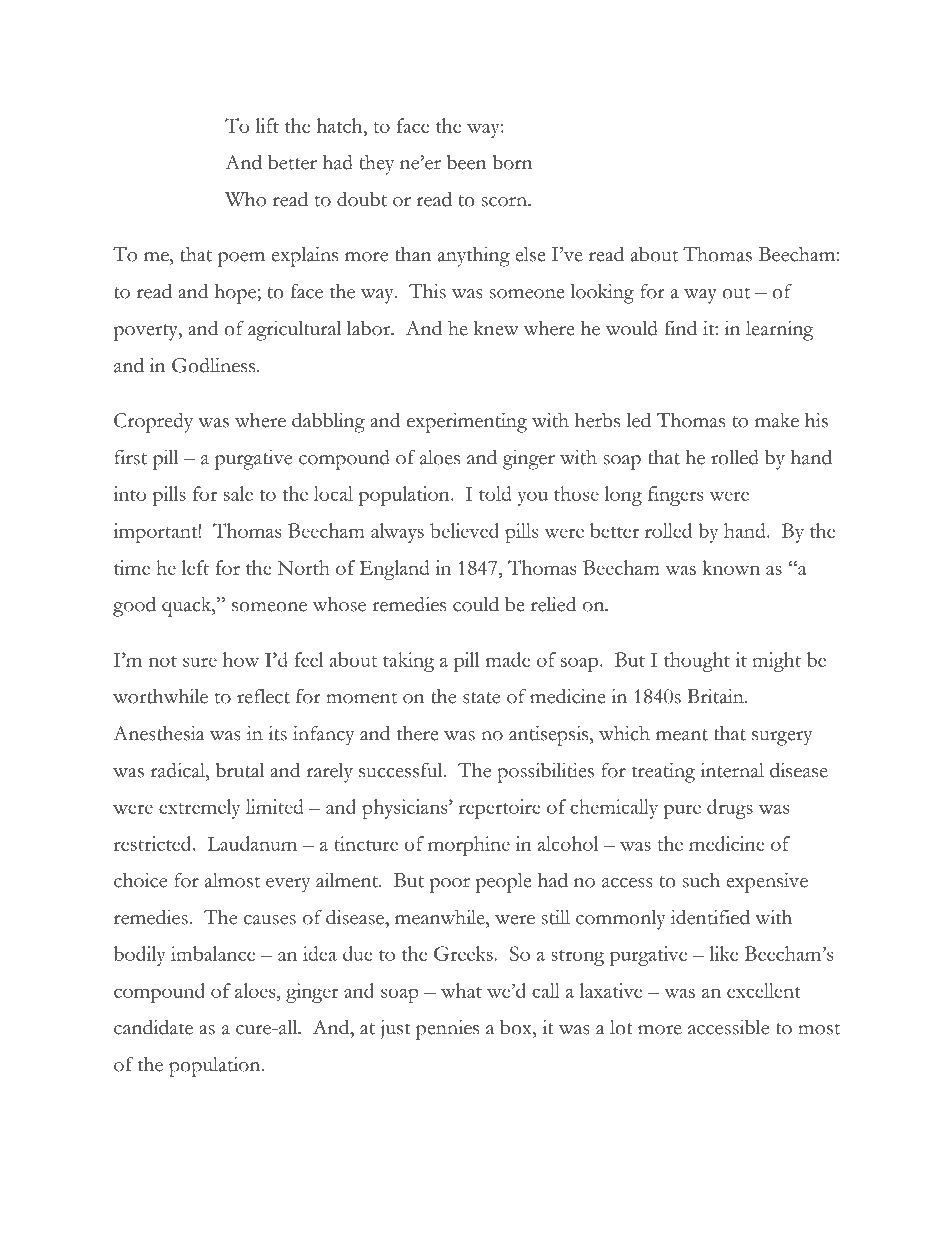 Image resolution: width=952 pixels, height=1233 pixels. I want to click on born, so click(512, 162).
